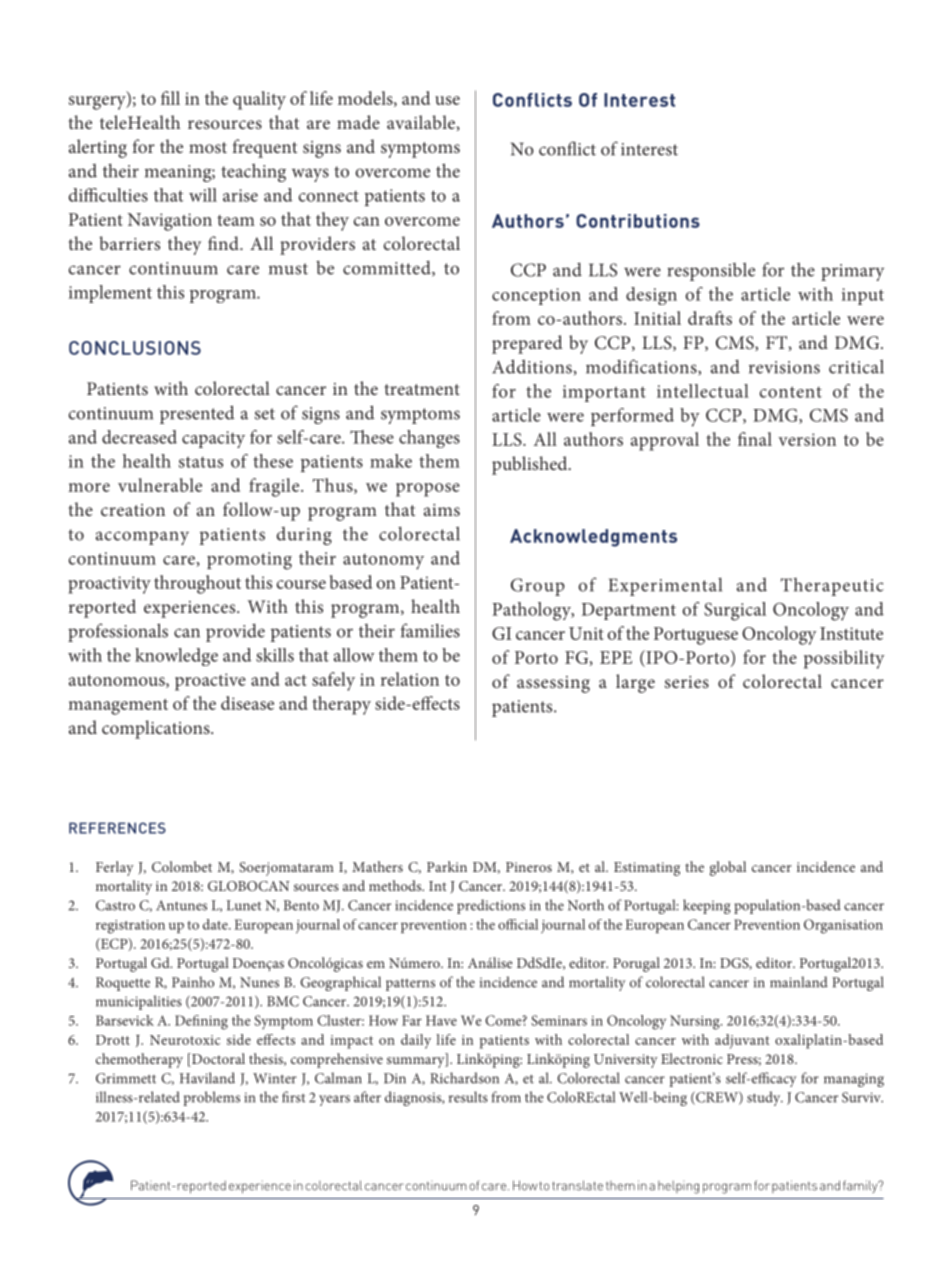  Describe the element at coordinates (538, 587) in the document. I see `Group` at that location.
